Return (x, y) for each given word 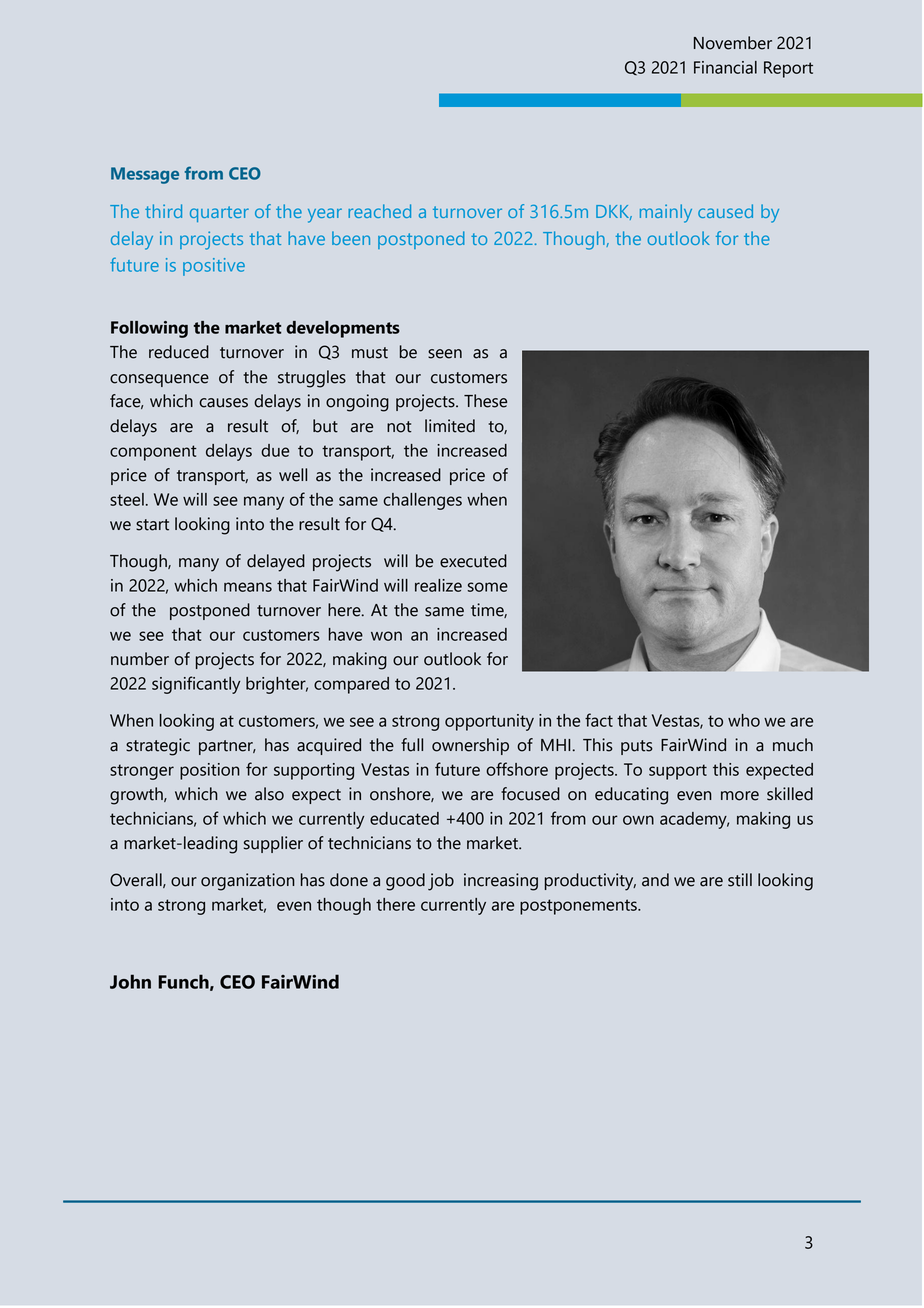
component (153, 453)
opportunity (489, 722)
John (130, 981)
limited (450, 426)
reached (379, 211)
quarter (219, 214)
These (485, 401)
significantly (196, 685)
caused (725, 211)
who (744, 720)
